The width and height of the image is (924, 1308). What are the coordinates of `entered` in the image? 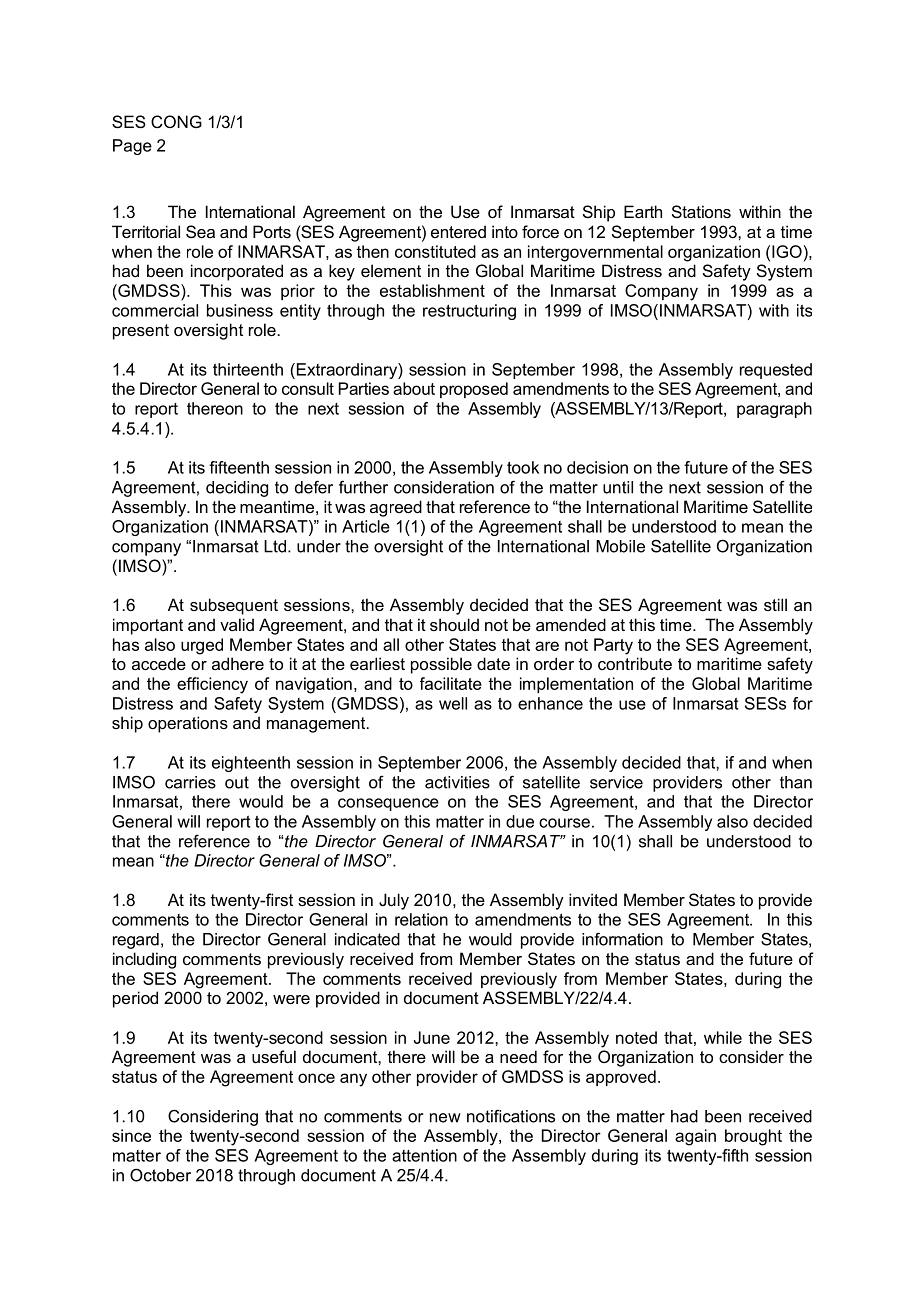 It's located at (458, 231).
